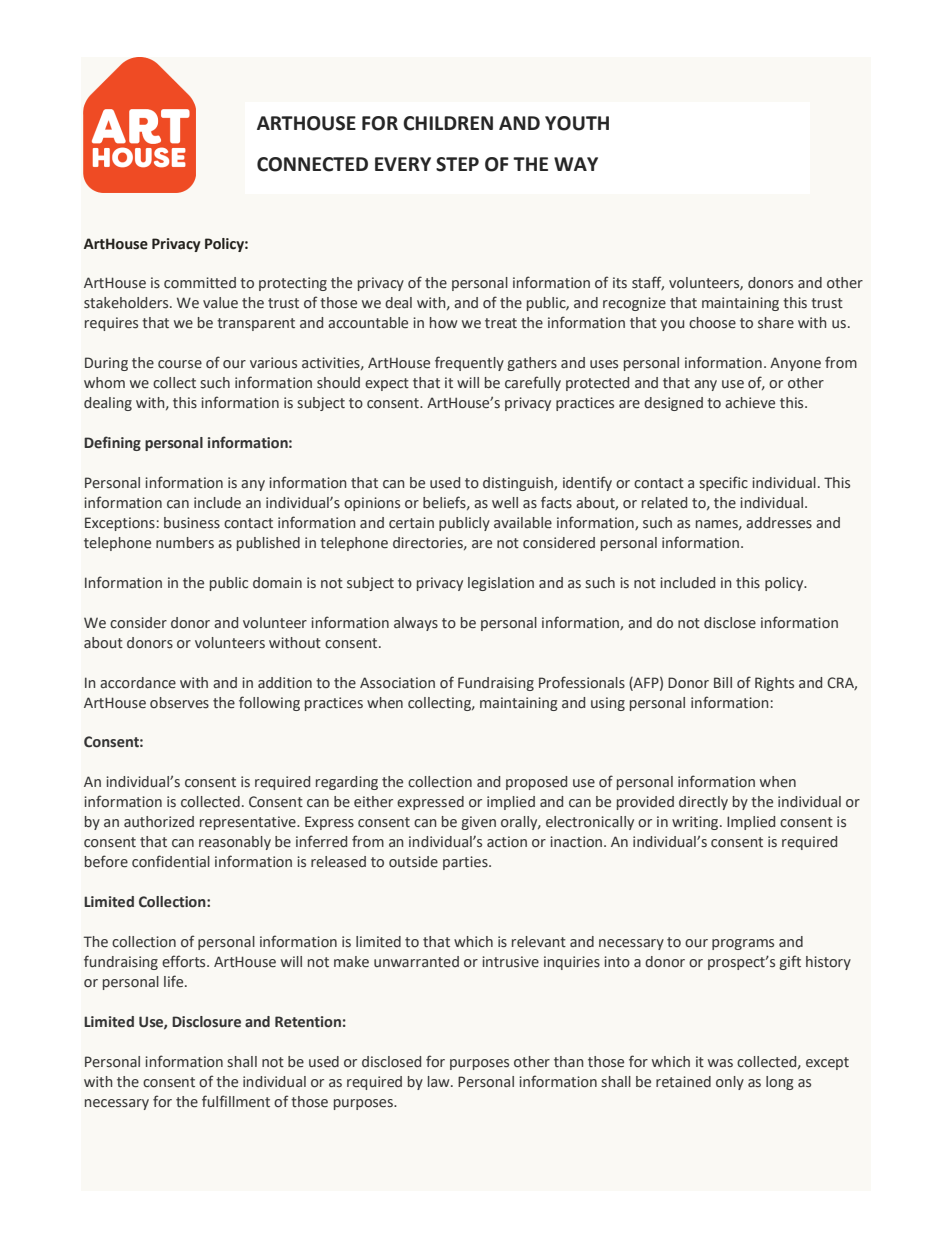 The width and height of the screenshot is (952, 1233). Describe the element at coordinates (457, 164) in the screenshot. I see `STEP` at that location.
